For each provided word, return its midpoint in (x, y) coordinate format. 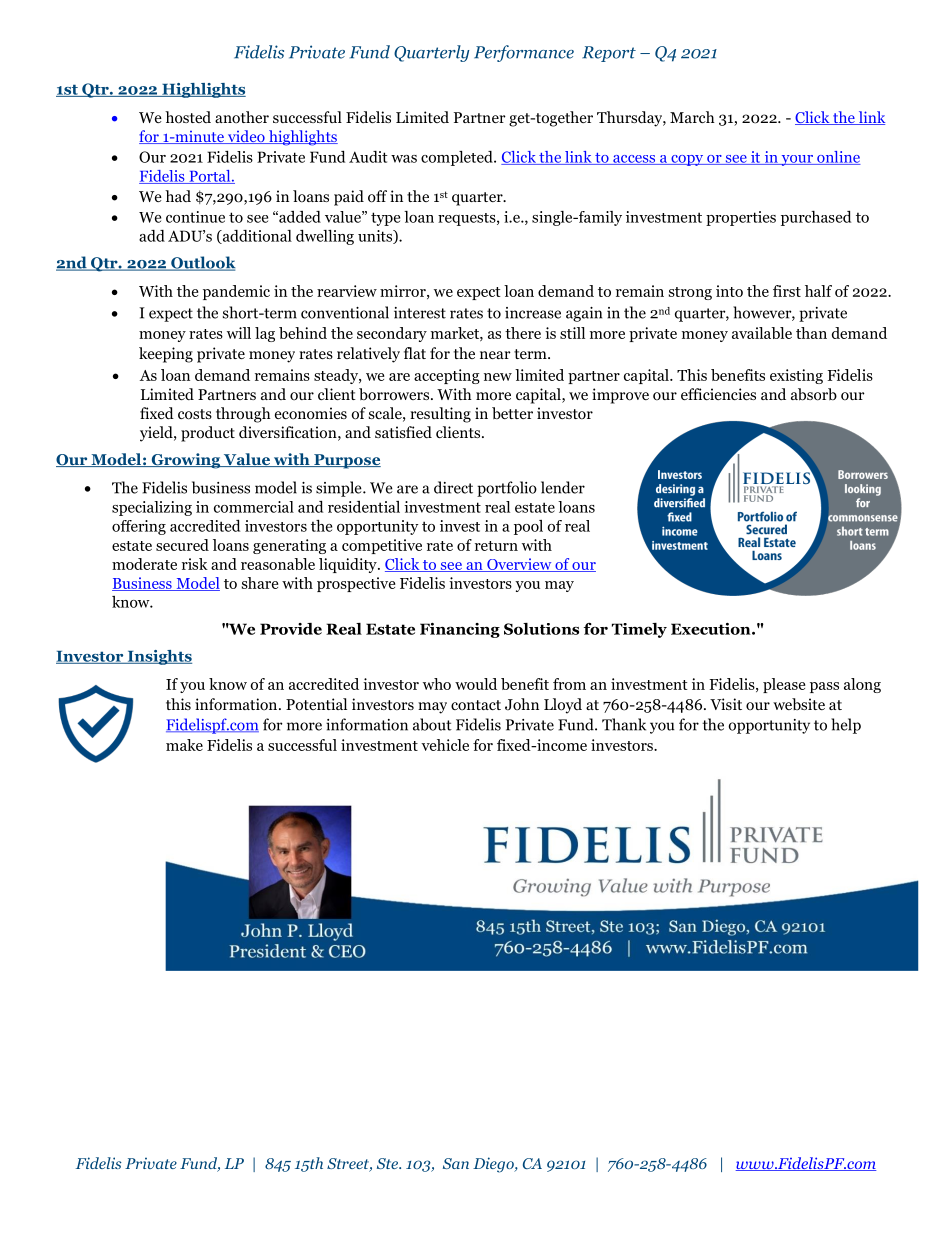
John (522, 704)
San (456, 1163)
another (242, 117)
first (787, 291)
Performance (524, 53)
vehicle (445, 745)
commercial (254, 507)
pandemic (236, 292)
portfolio (507, 489)
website (799, 704)
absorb (814, 394)
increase (533, 313)
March (692, 117)
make (184, 745)
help (846, 726)
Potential (316, 704)
